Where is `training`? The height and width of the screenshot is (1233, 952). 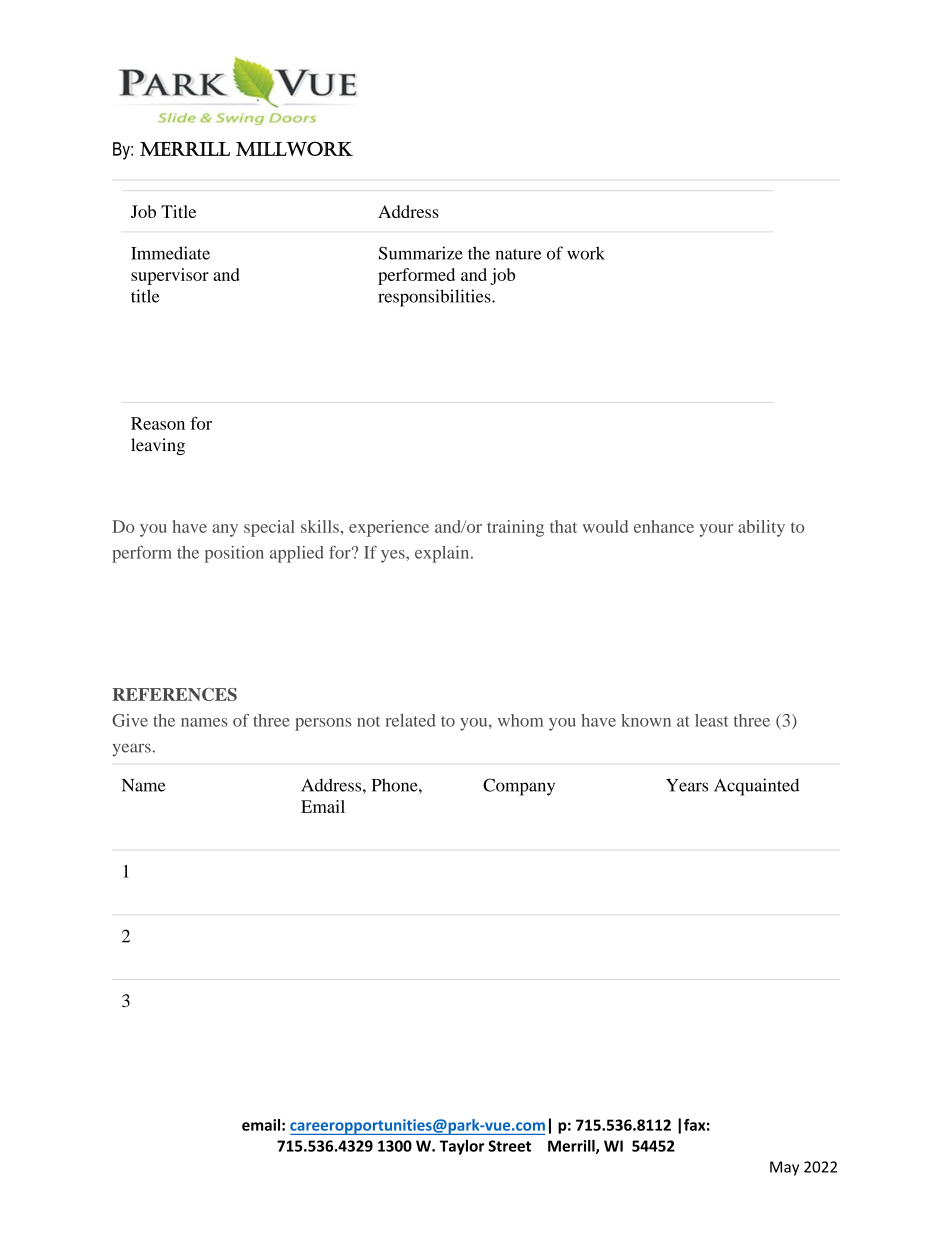 training is located at coordinates (515, 528).
